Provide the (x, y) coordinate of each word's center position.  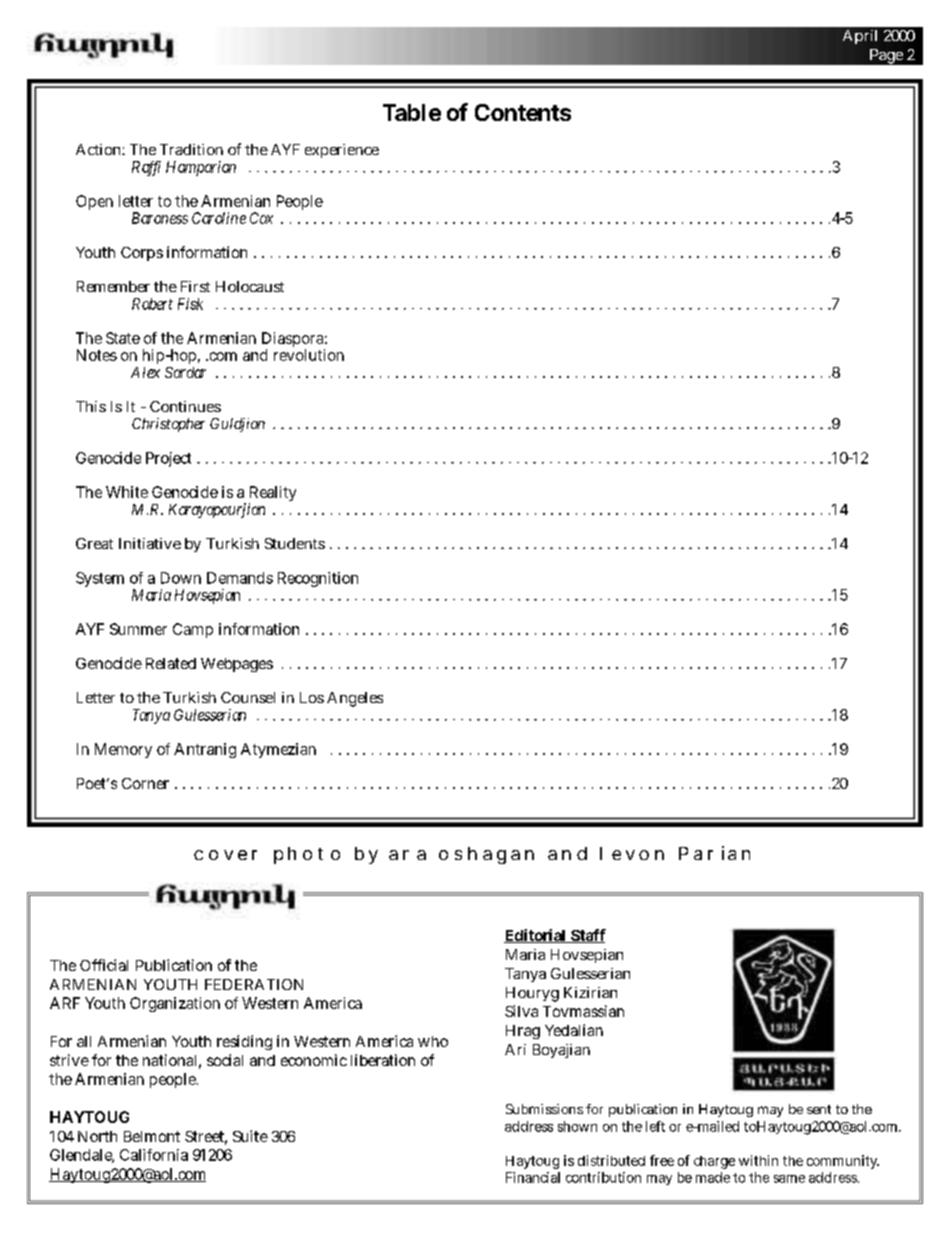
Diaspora (294, 341)
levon (632, 853)
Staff (587, 936)
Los (312, 697)
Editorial (536, 936)
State (123, 338)
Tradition (191, 149)
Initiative (150, 543)
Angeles (355, 699)
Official (104, 965)
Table (412, 112)
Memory (123, 750)
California (154, 1155)
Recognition (318, 579)
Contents (523, 112)
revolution (309, 355)
